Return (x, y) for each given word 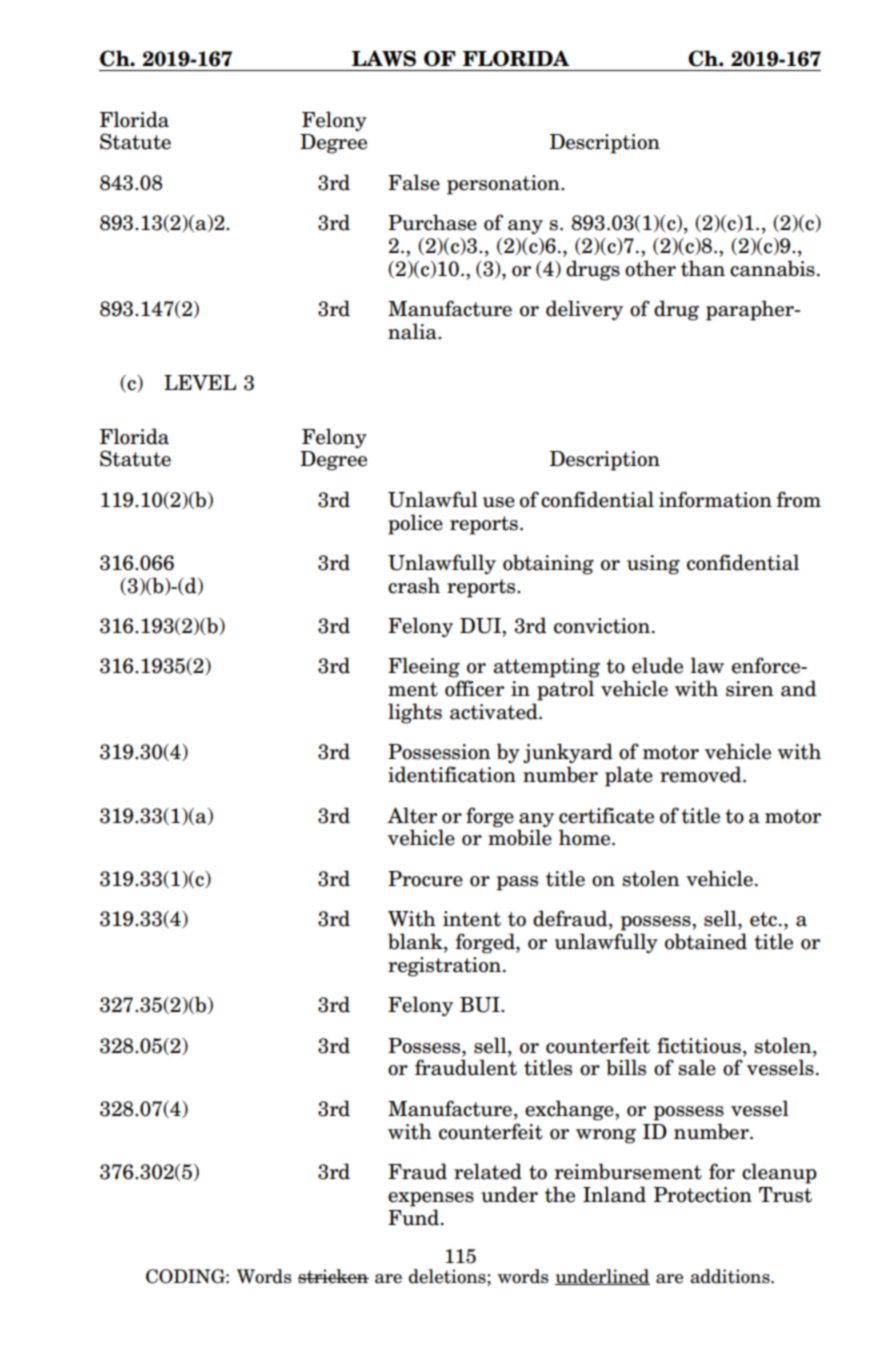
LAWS (384, 58)
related (488, 1171)
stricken (333, 1276)
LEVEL (200, 382)
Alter (412, 815)
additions (731, 1276)
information (715, 499)
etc (763, 919)
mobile (520, 837)
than (703, 268)
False (414, 182)
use (499, 502)
